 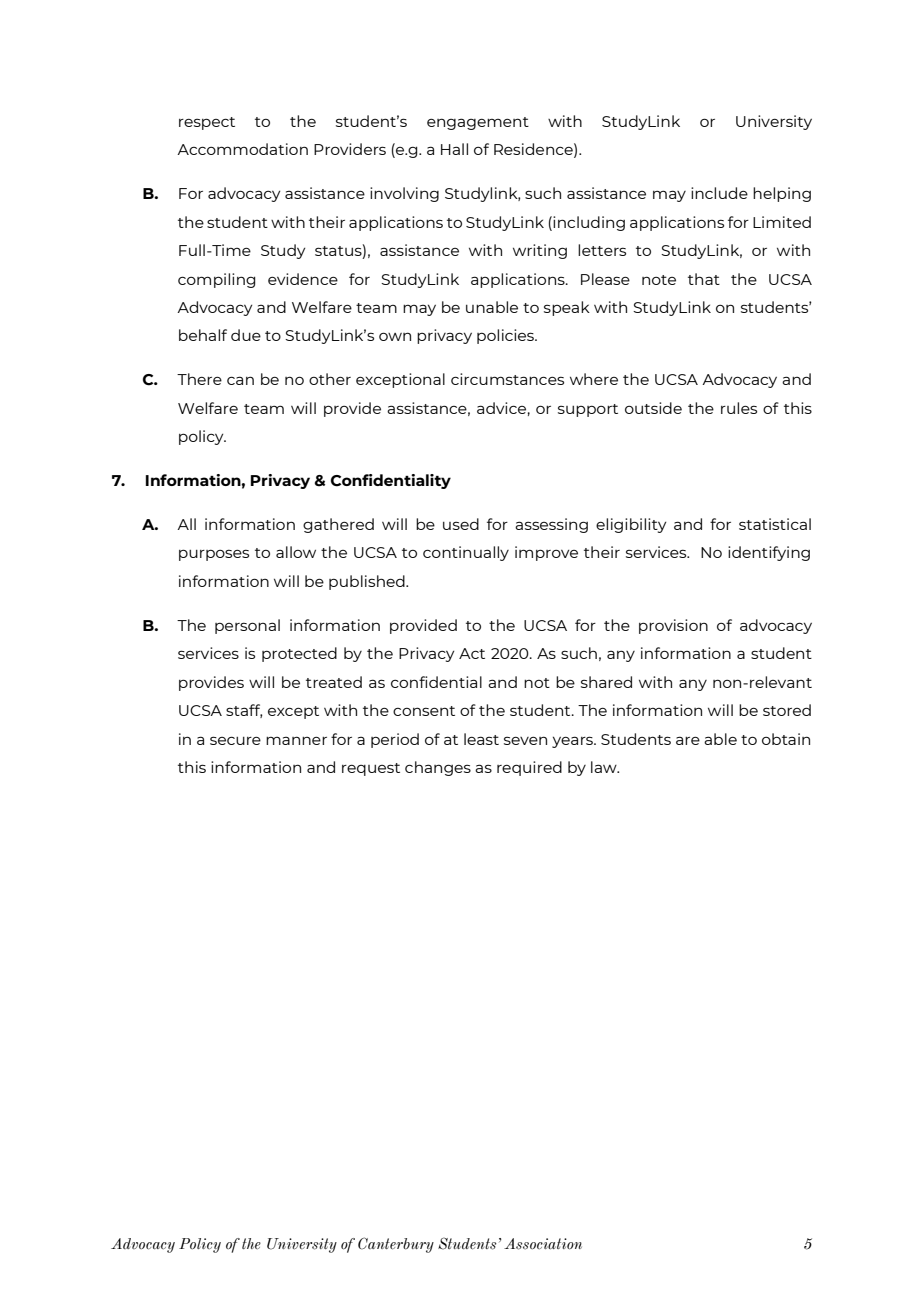 I want to click on include, so click(x=719, y=193).
